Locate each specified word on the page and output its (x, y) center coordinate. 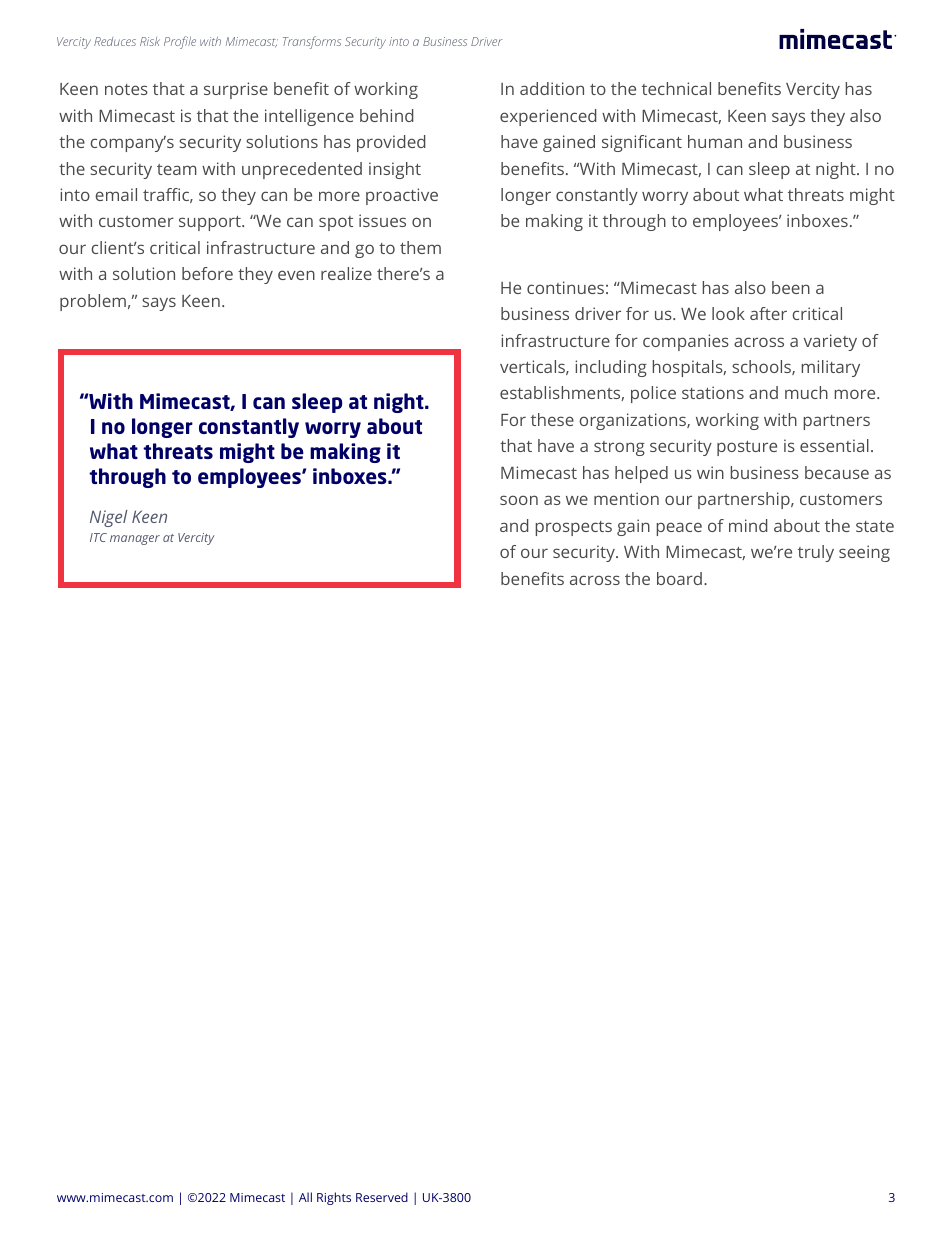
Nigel (109, 518)
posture (747, 448)
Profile (180, 42)
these (552, 419)
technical (676, 88)
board (679, 578)
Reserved (382, 1197)
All (305, 1197)
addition (552, 88)
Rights (334, 1198)
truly (816, 553)
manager (135, 540)
